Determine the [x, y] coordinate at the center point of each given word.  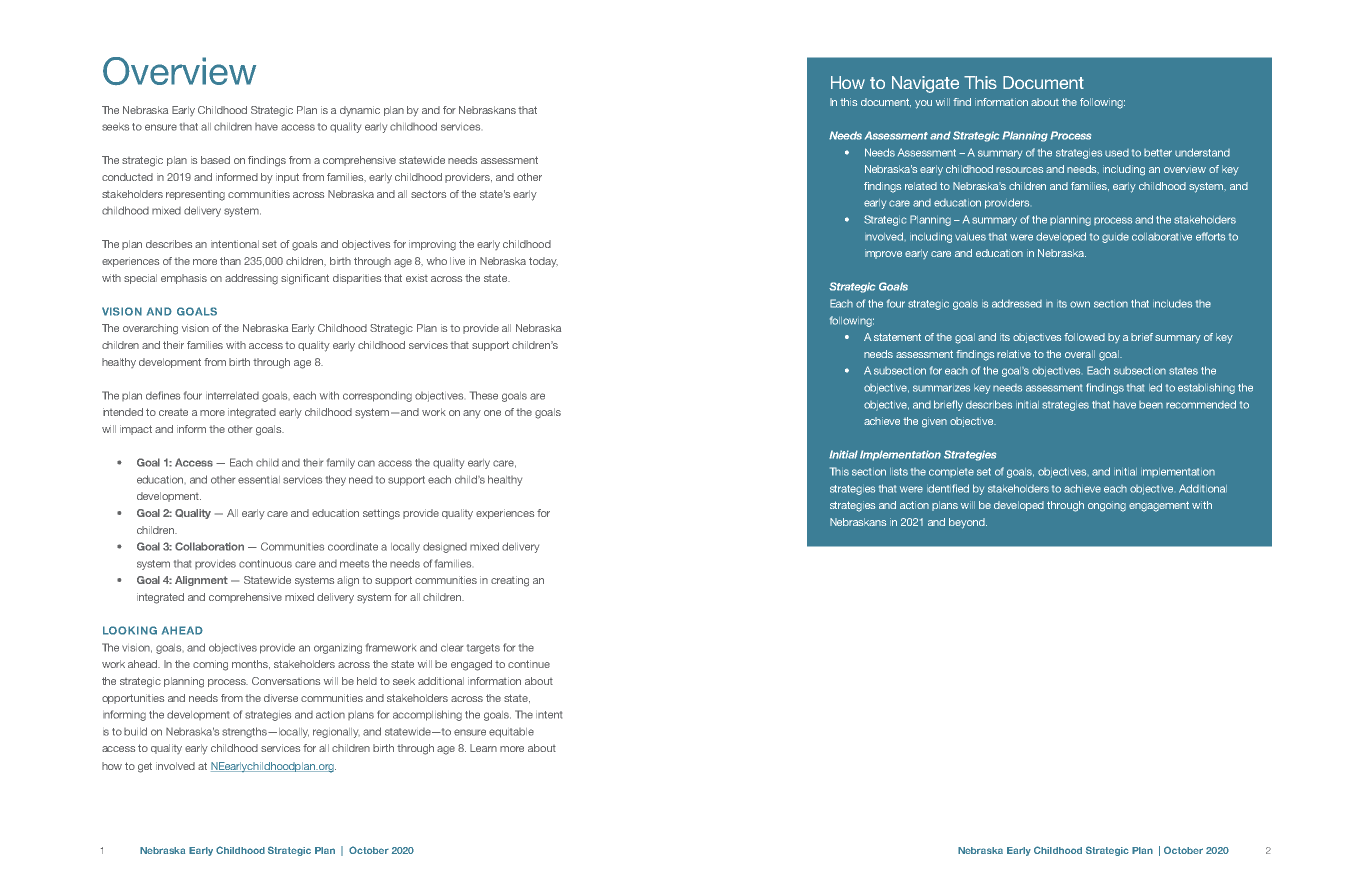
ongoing [1107, 506]
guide [1115, 238]
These [484, 395]
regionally [336, 733]
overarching [150, 329]
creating [510, 581]
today [543, 262]
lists [899, 472]
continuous [265, 564]
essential [259, 480]
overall [1080, 354]
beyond [968, 523]
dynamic [360, 111]
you [923, 104]
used [1117, 153]
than [230, 261]
